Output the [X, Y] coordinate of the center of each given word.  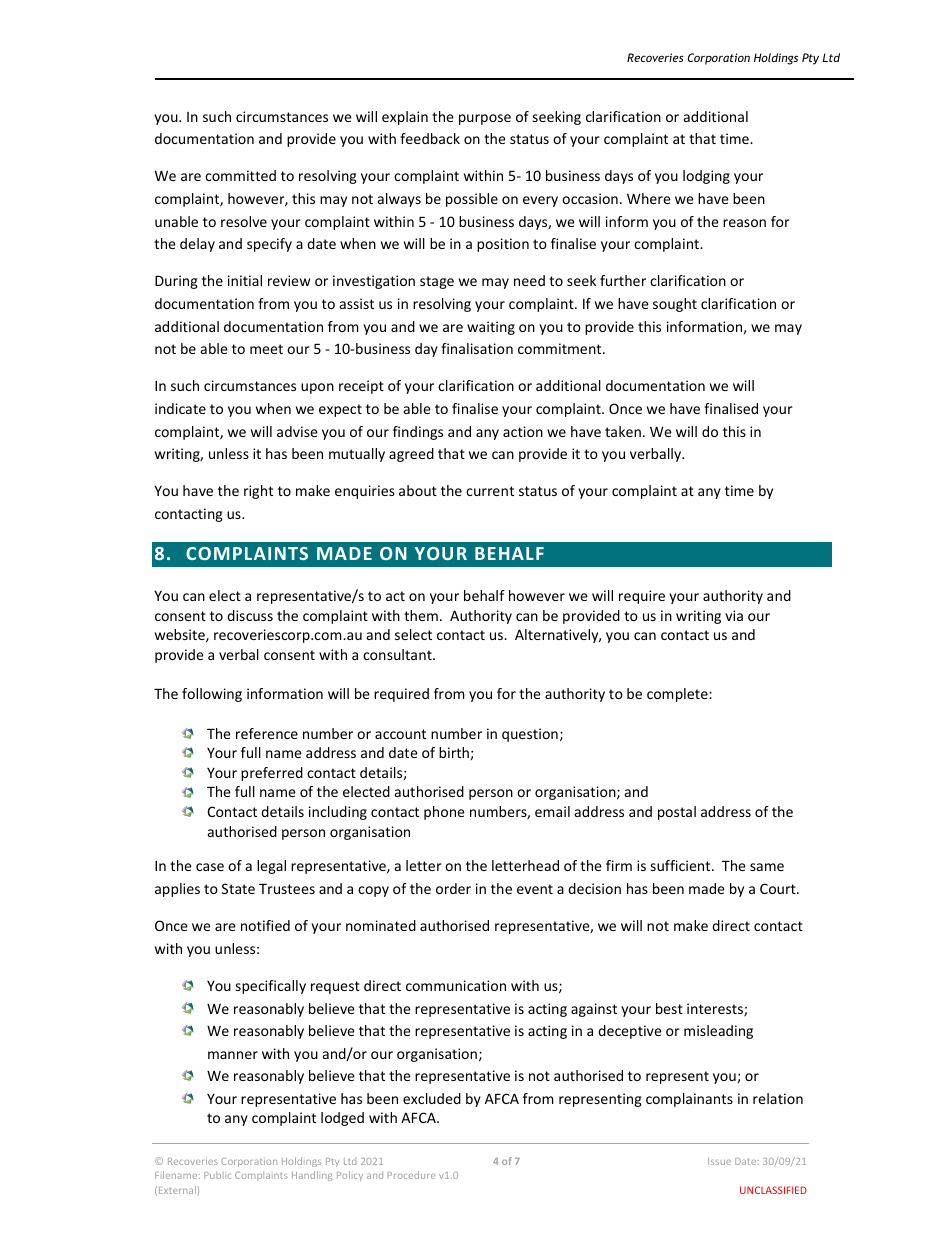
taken [623, 431]
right [258, 492]
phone [444, 813]
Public [217, 1175]
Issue [719, 1161]
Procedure [411, 1175]
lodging [706, 177]
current [490, 491]
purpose [485, 119]
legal [271, 867]
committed [240, 175]
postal [677, 813]
